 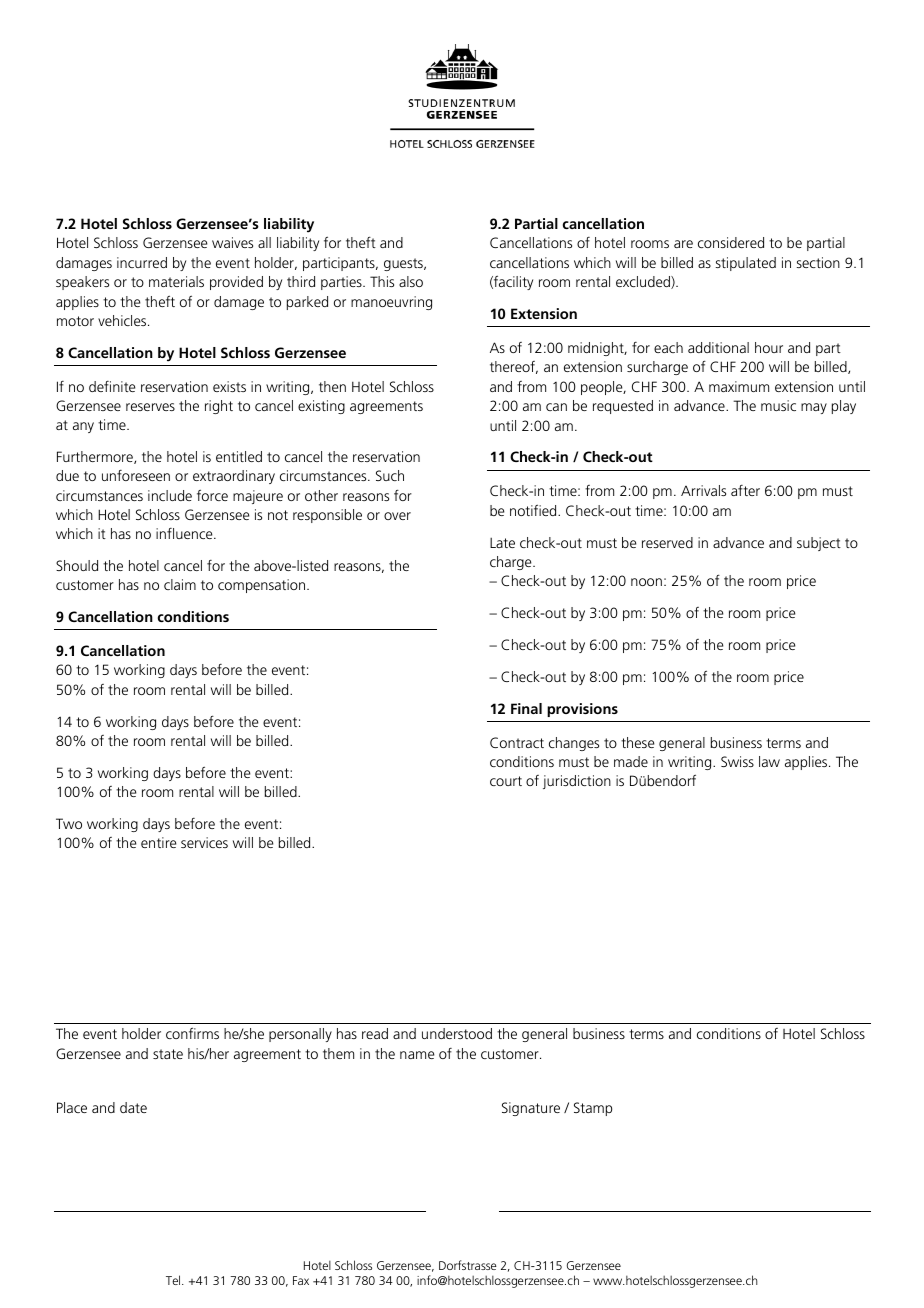 What do you see at coordinates (301, 1280) in the screenshot?
I see `Fax` at bounding box center [301, 1280].
